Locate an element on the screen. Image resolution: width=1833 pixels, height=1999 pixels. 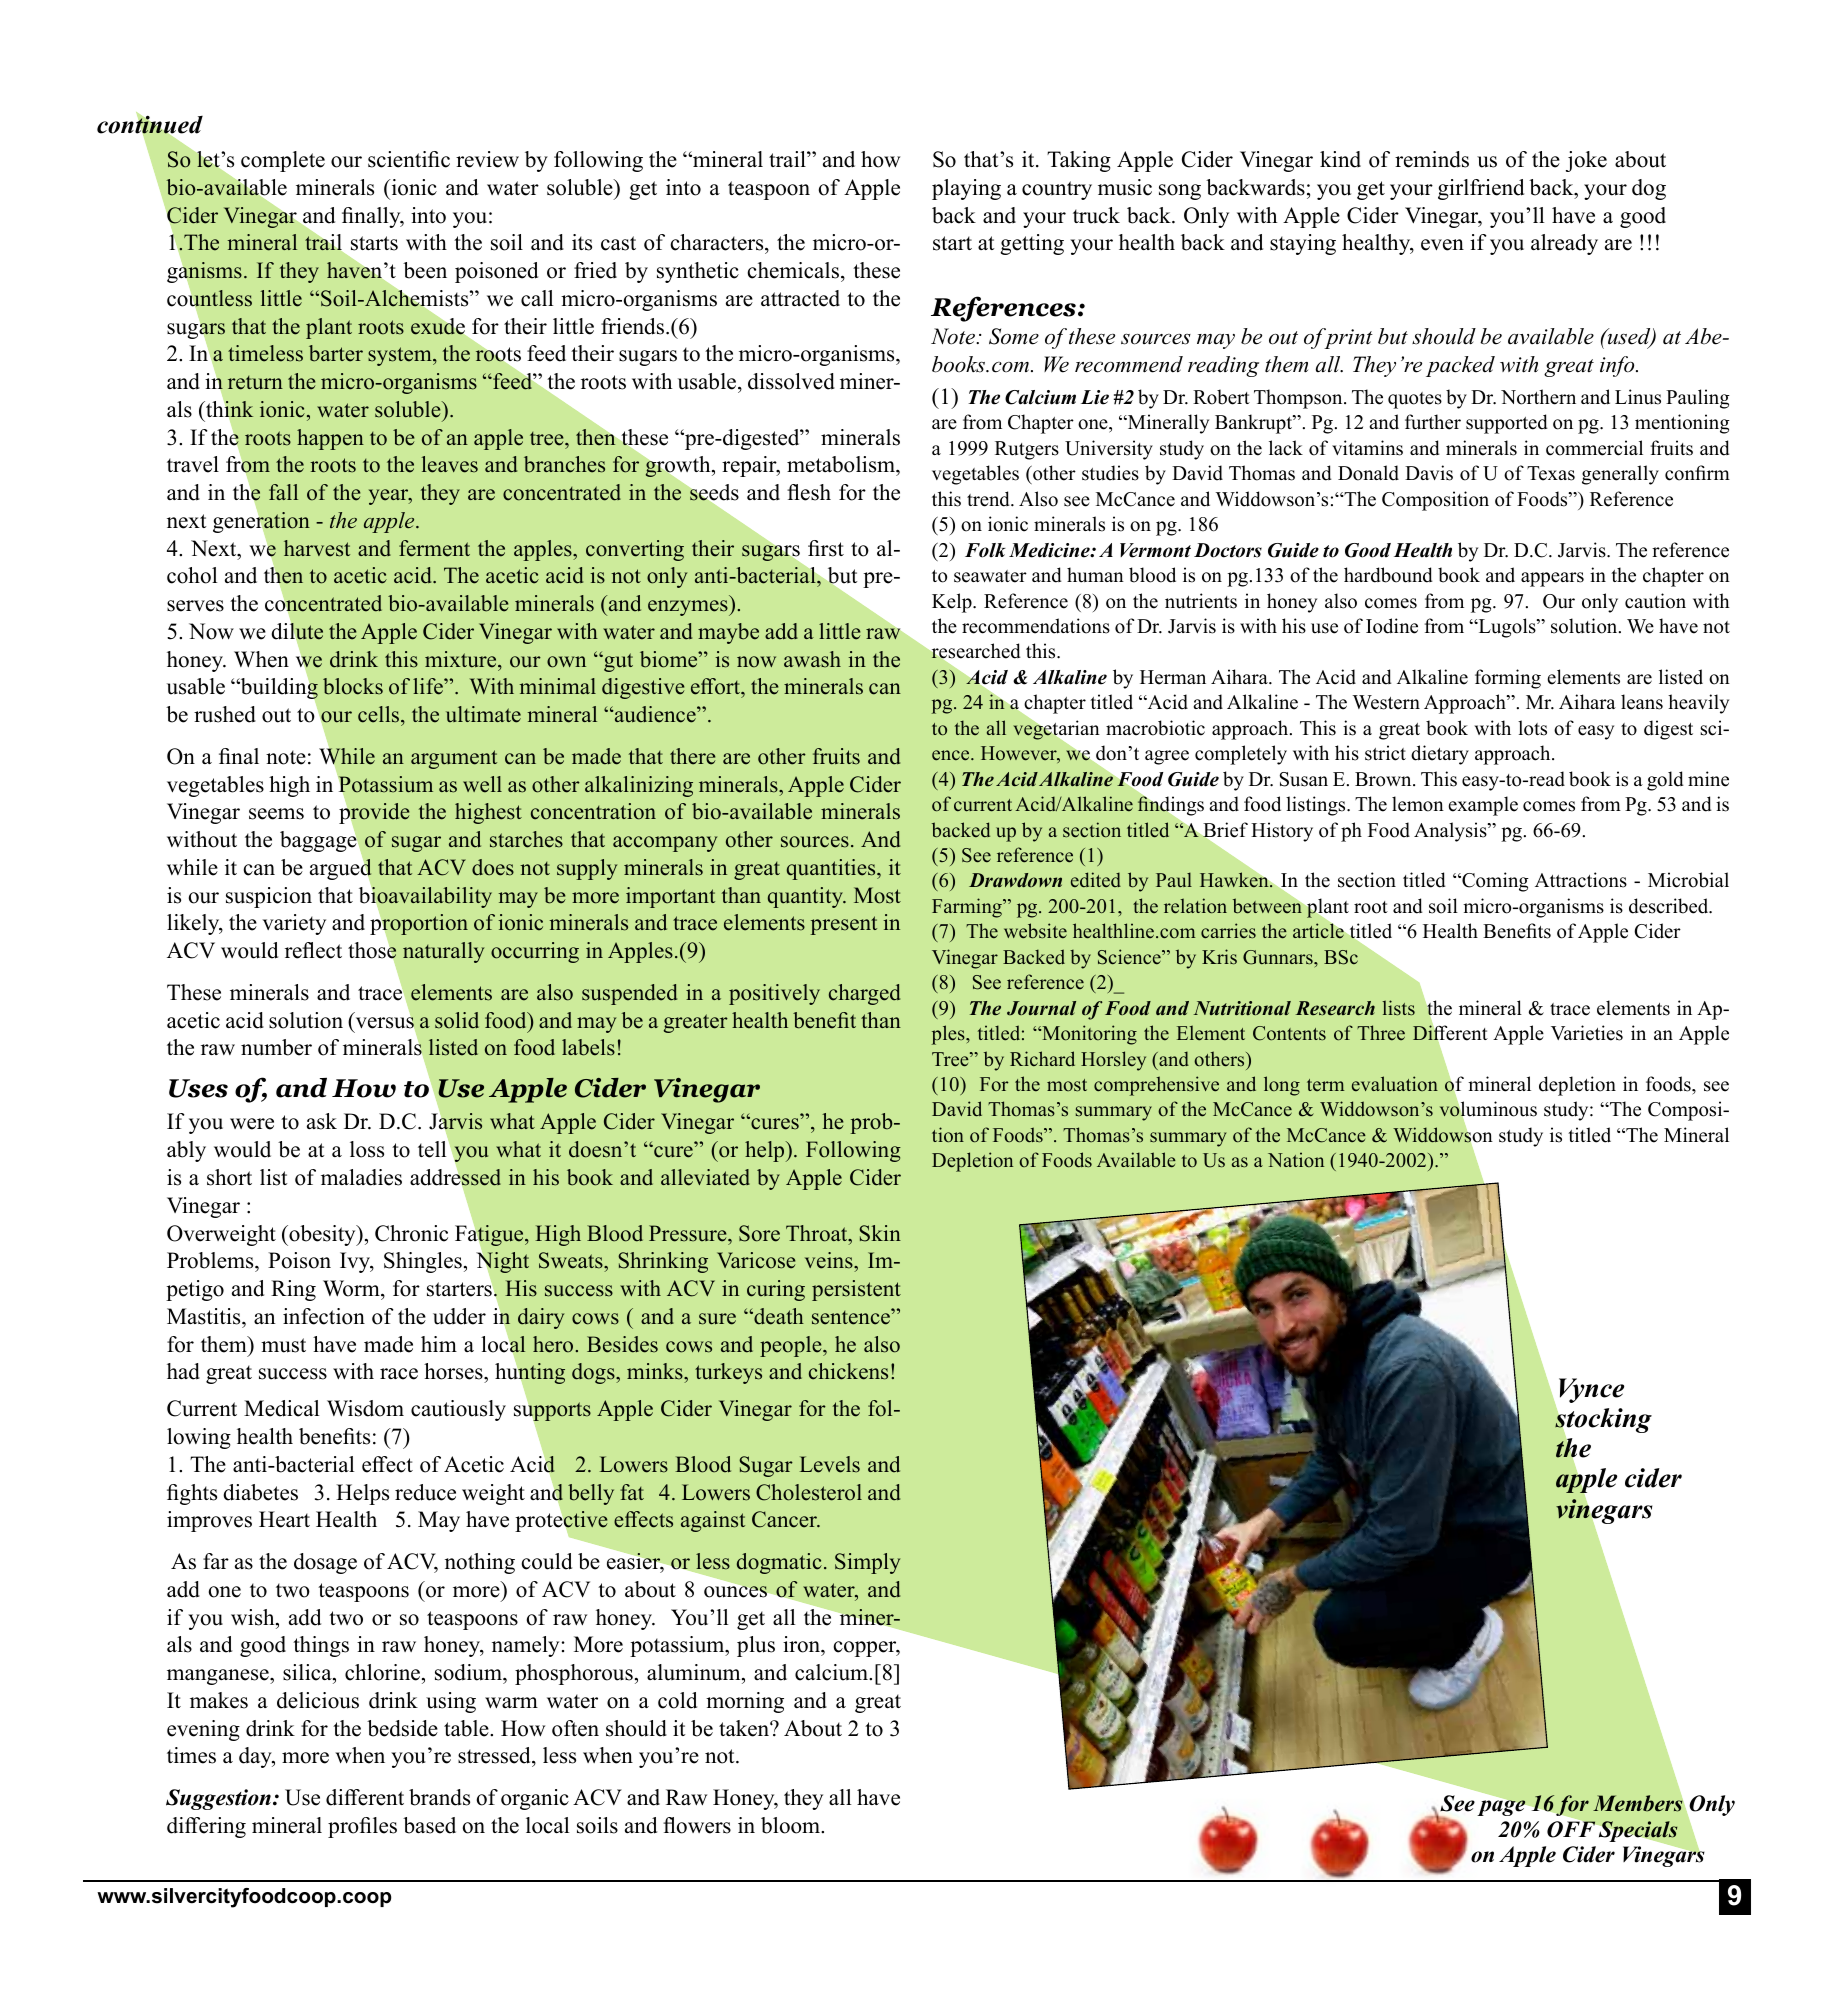
girlfriend is located at coordinates (1481, 189).
